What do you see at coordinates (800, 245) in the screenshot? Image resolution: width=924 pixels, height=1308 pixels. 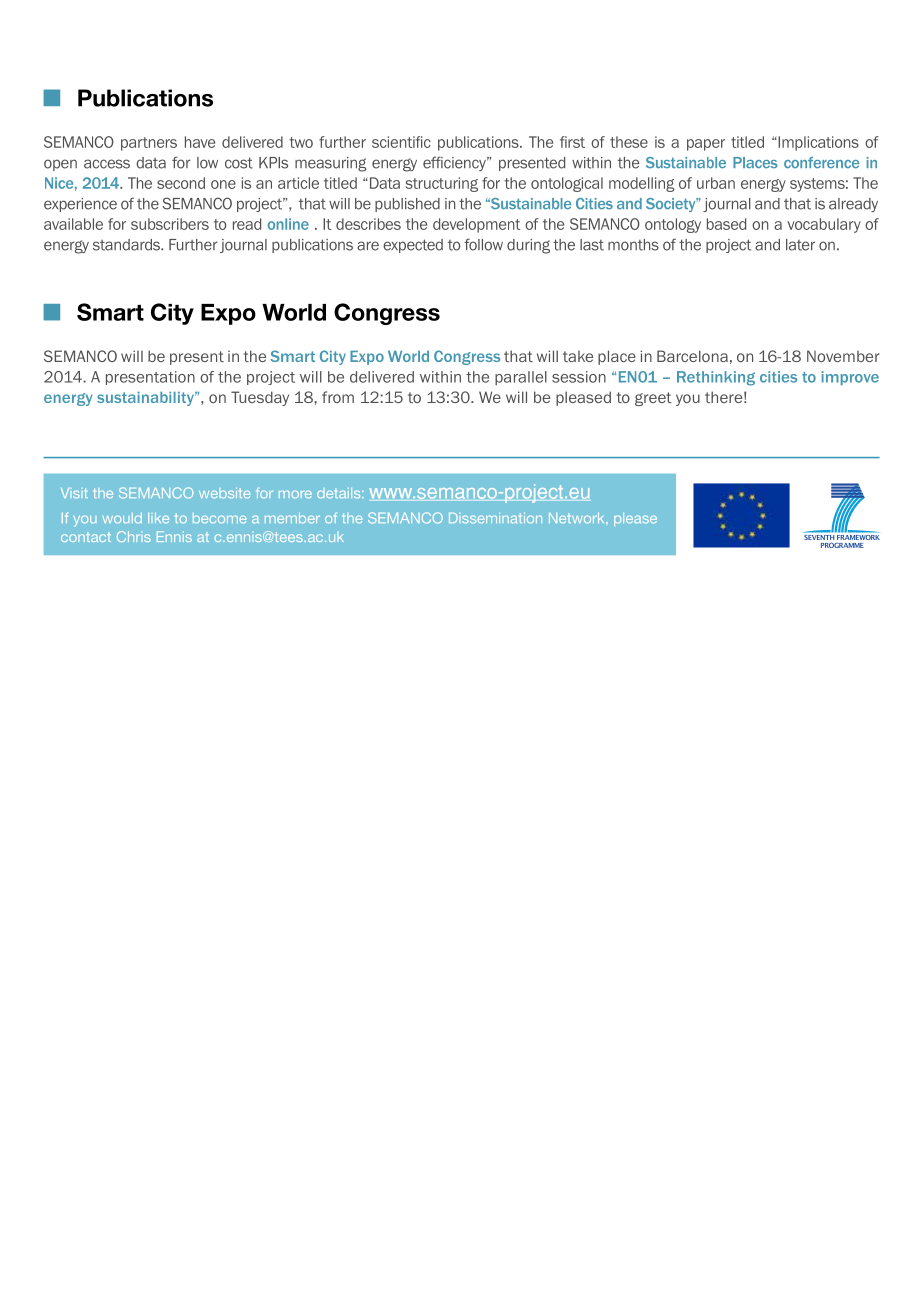 I see `later` at bounding box center [800, 245].
